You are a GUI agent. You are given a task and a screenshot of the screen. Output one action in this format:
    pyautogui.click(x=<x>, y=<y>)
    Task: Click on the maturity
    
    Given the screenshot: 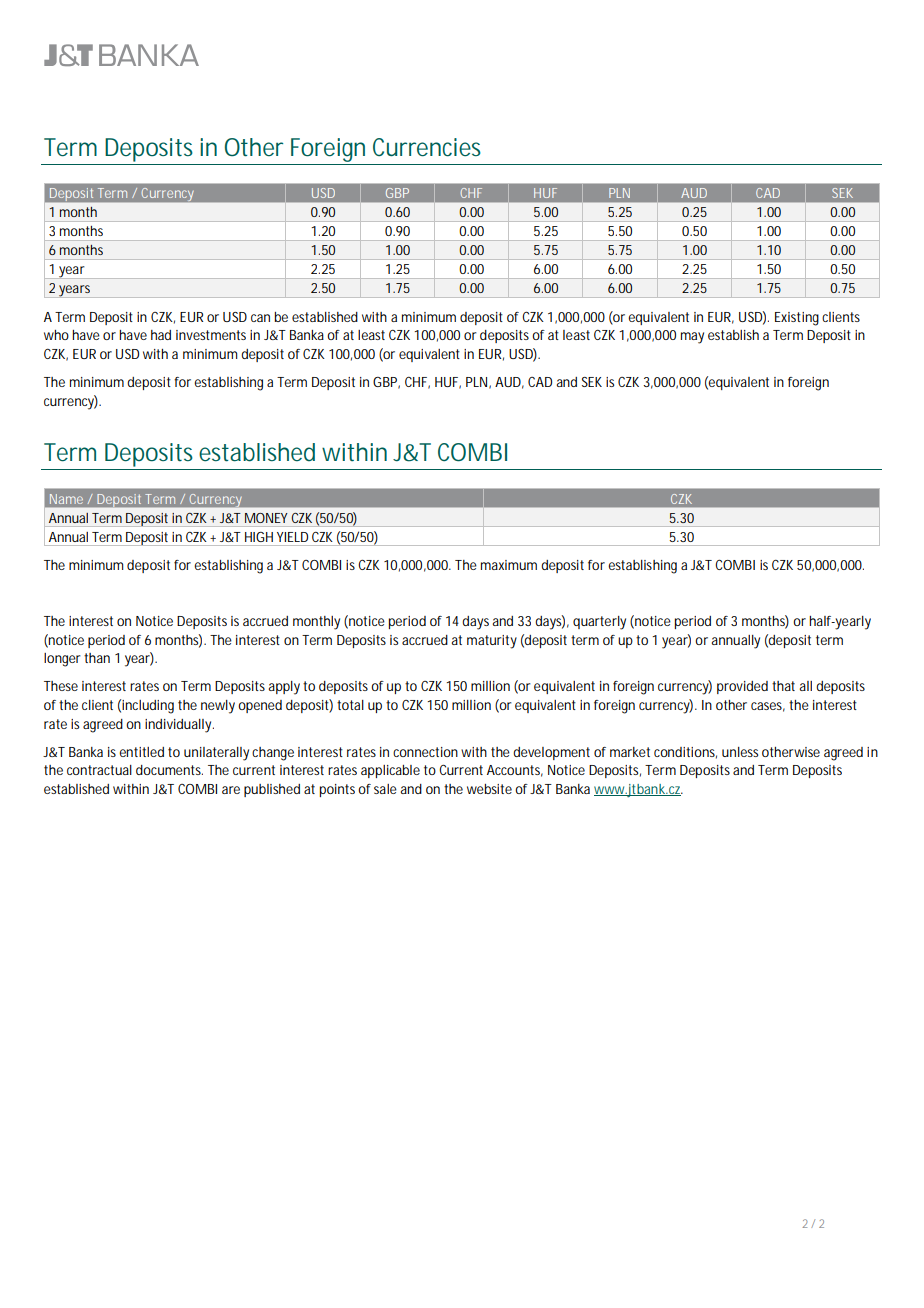 What is the action you would take?
    pyautogui.click(x=492, y=642)
